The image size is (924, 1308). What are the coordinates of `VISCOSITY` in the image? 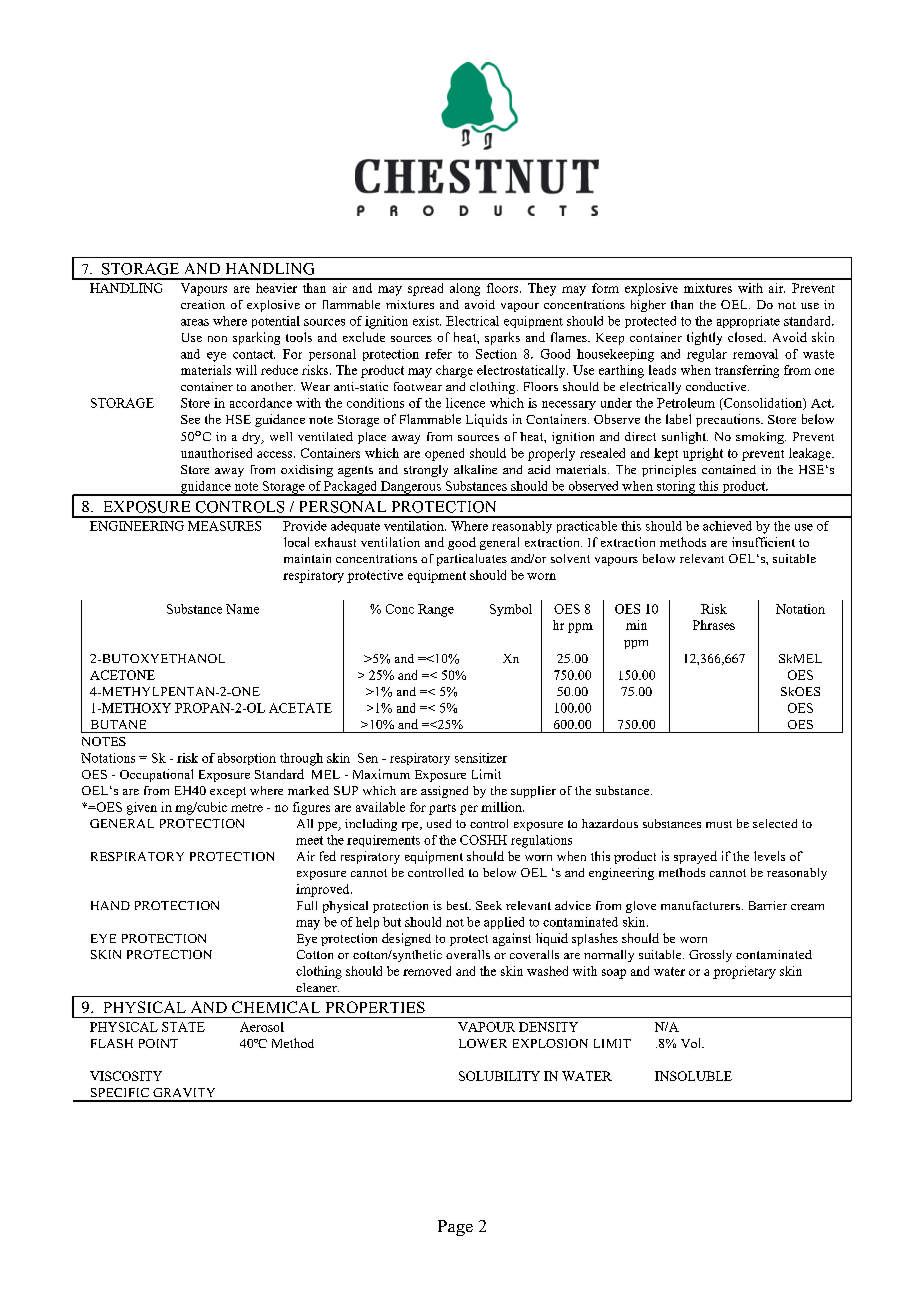 It's located at (126, 1076).
